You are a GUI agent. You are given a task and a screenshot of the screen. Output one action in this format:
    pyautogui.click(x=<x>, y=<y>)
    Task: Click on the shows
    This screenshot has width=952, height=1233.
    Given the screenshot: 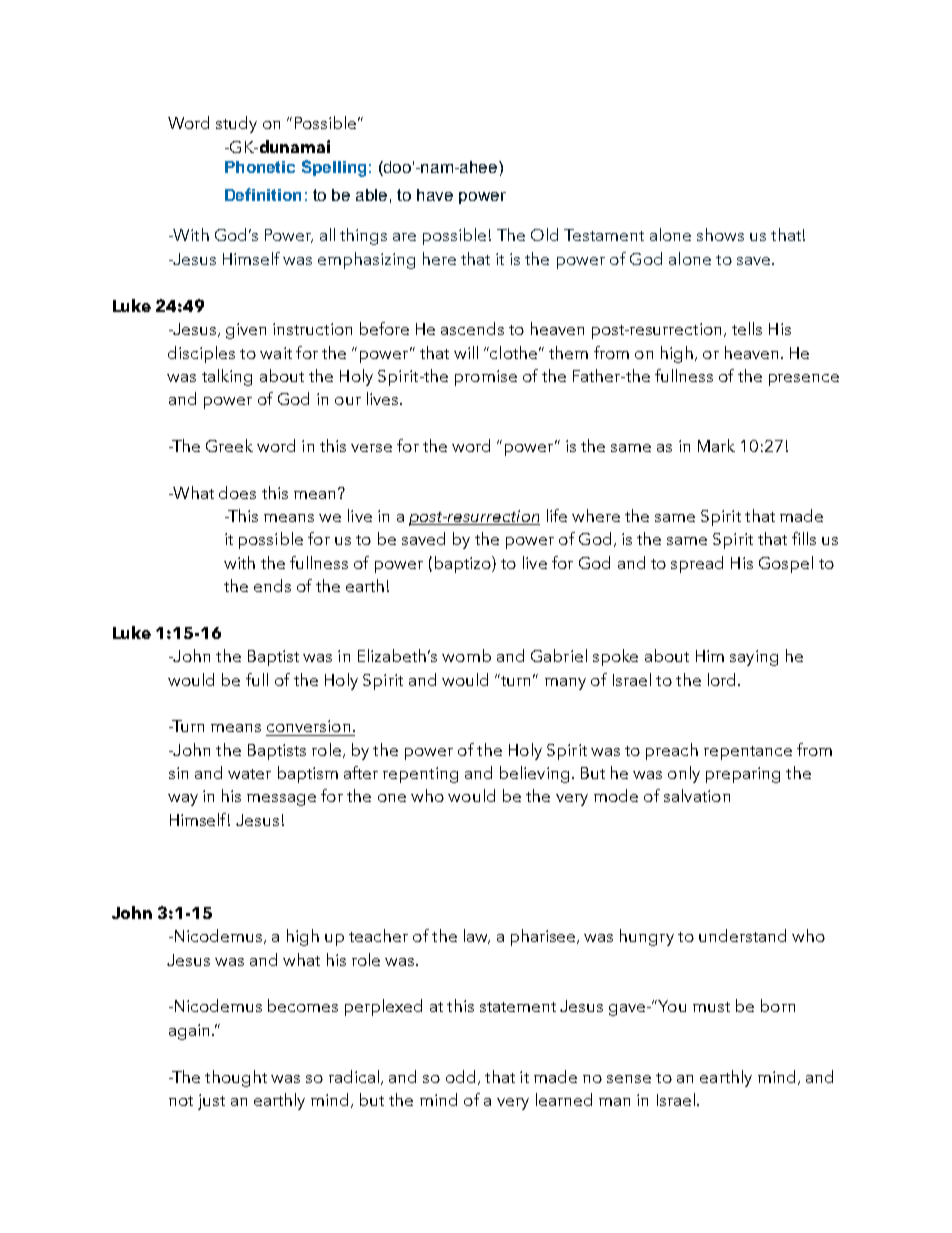 What is the action you would take?
    pyautogui.click(x=720, y=234)
